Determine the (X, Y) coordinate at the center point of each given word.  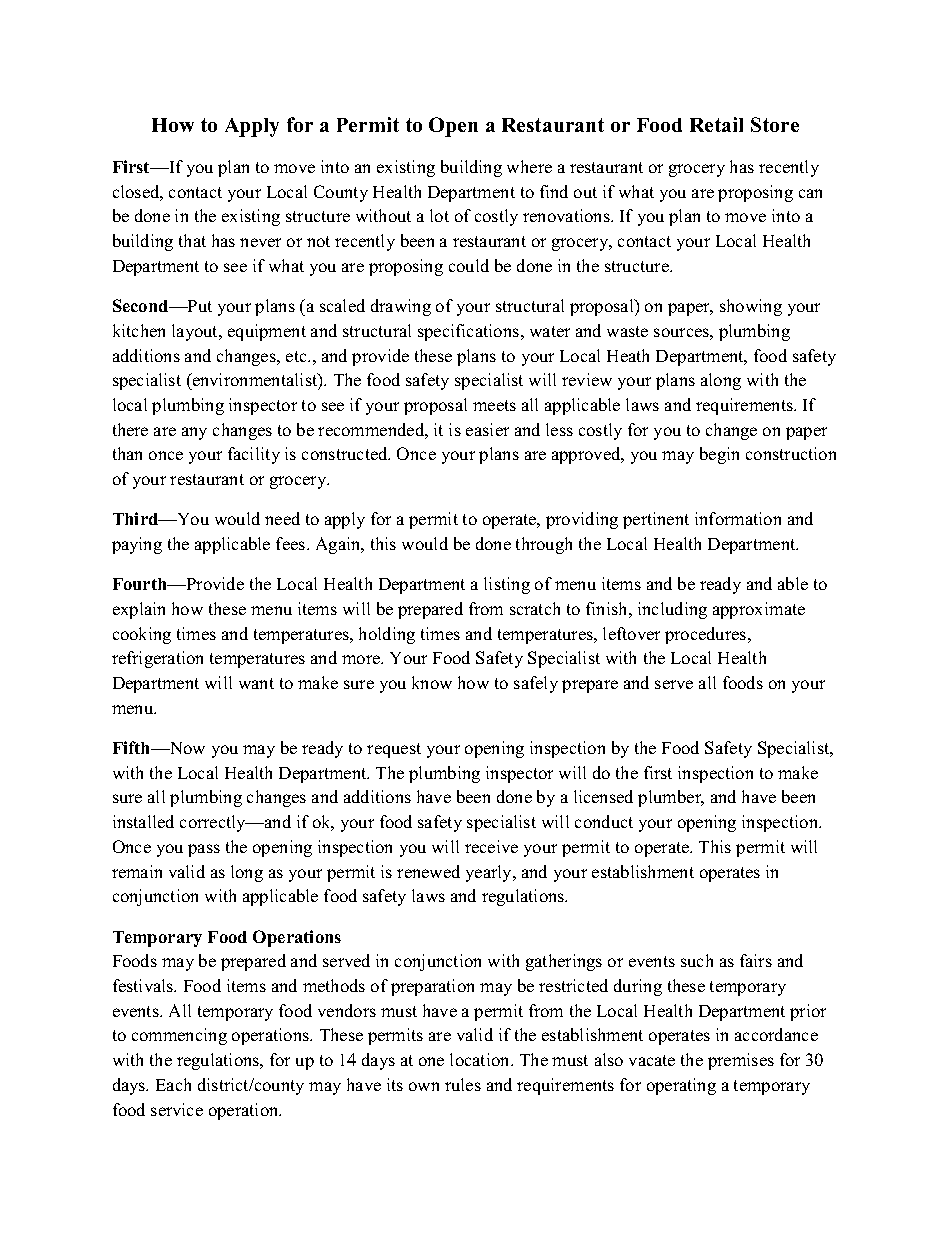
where (529, 166)
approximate (759, 610)
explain (139, 610)
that (192, 240)
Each (173, 1084)
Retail (716, 124)
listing (507, 585)
